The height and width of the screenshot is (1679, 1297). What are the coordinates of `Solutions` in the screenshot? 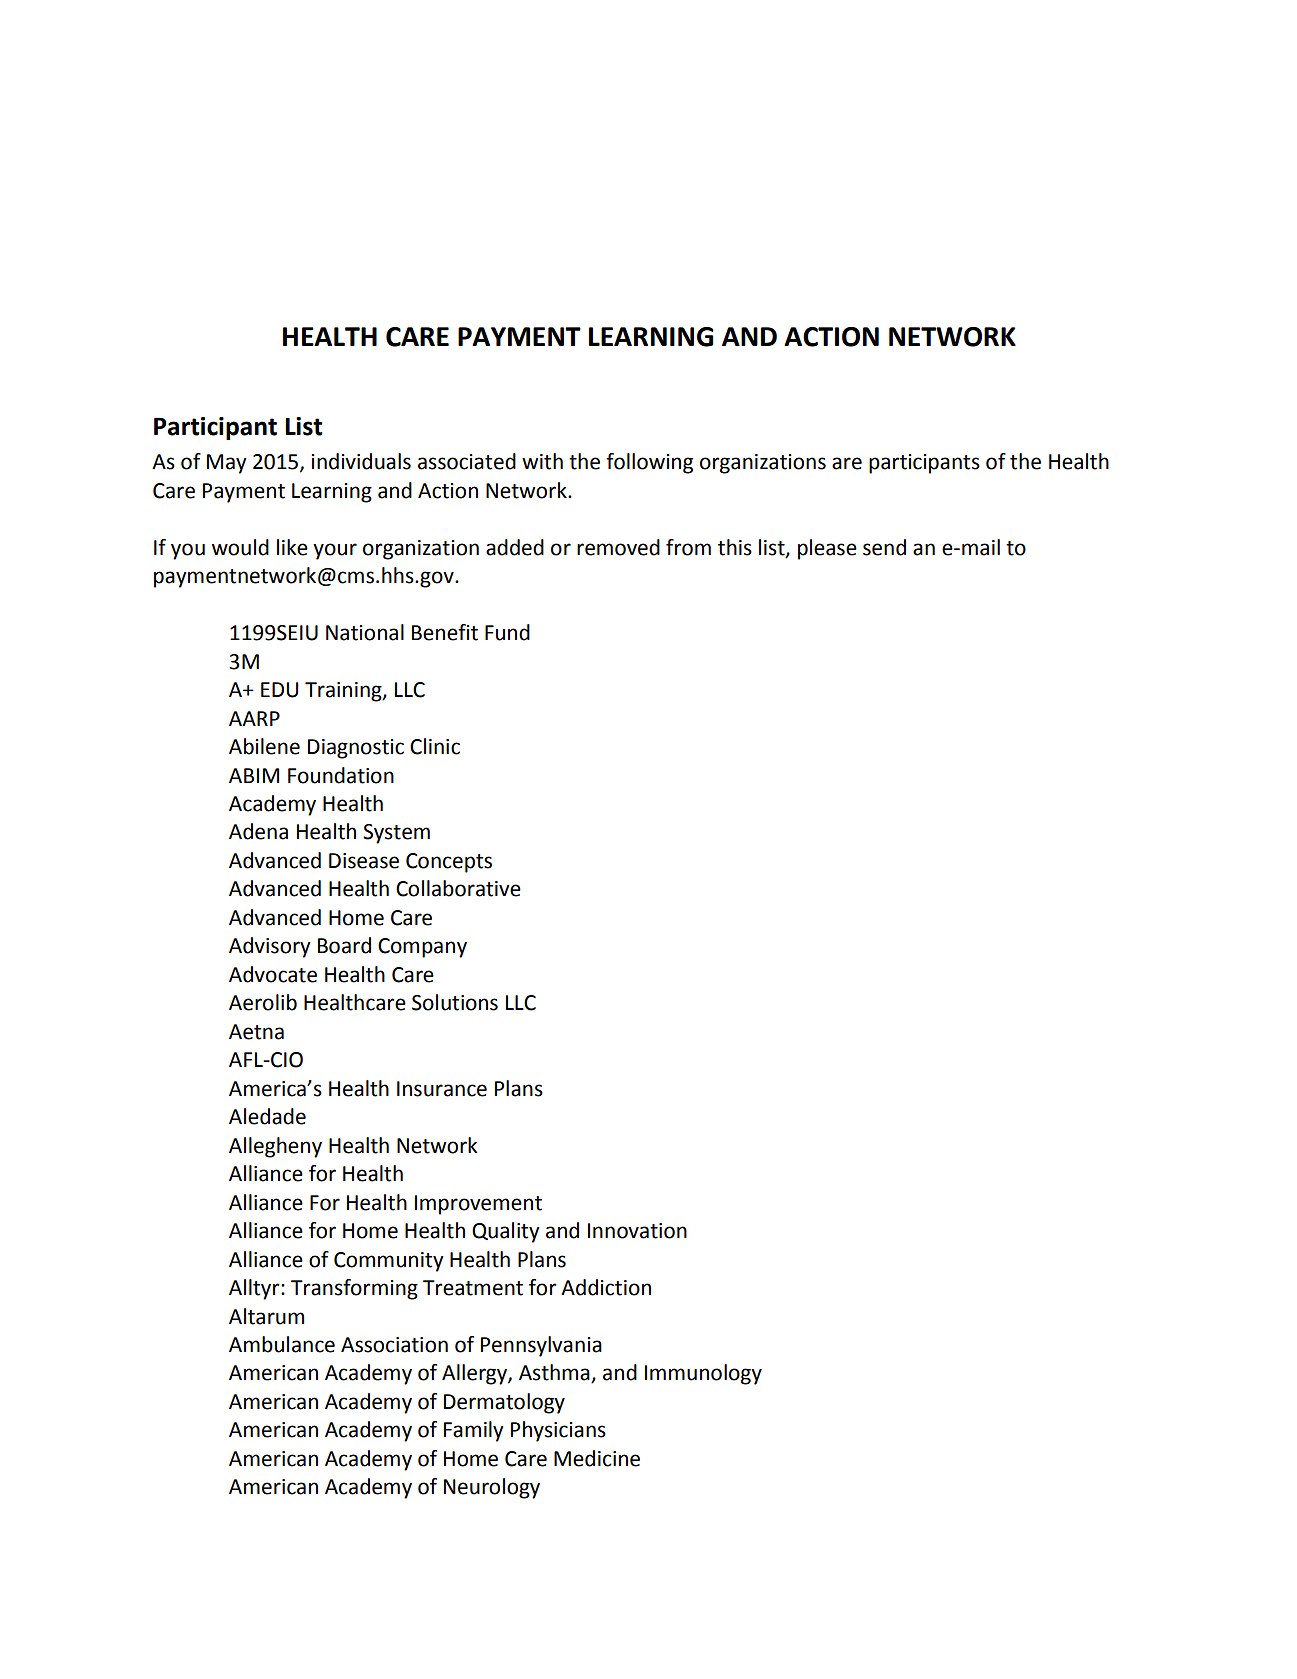 It's located at (455, 1002).
